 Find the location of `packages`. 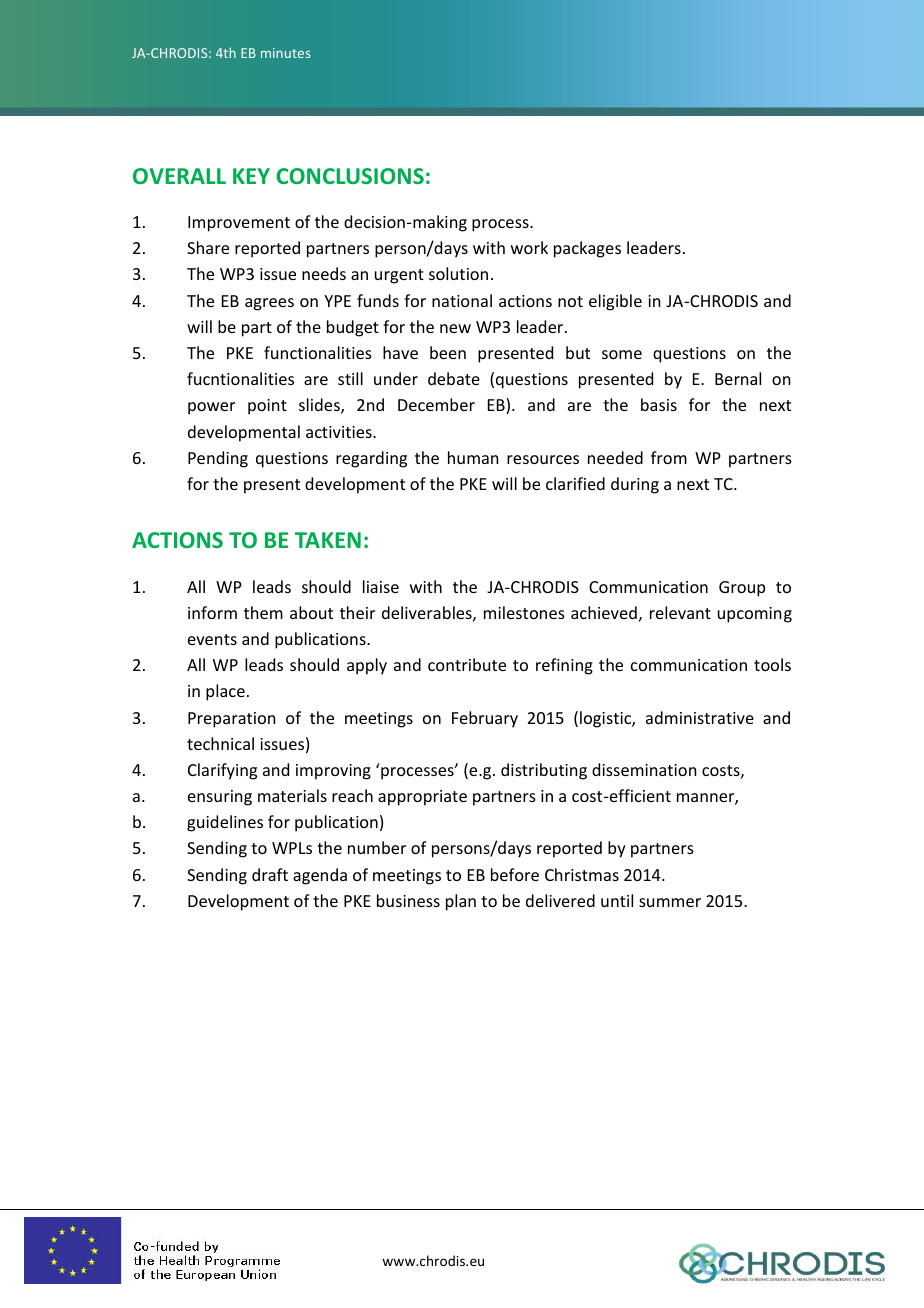

packages is located at coordinates (587, 249).
